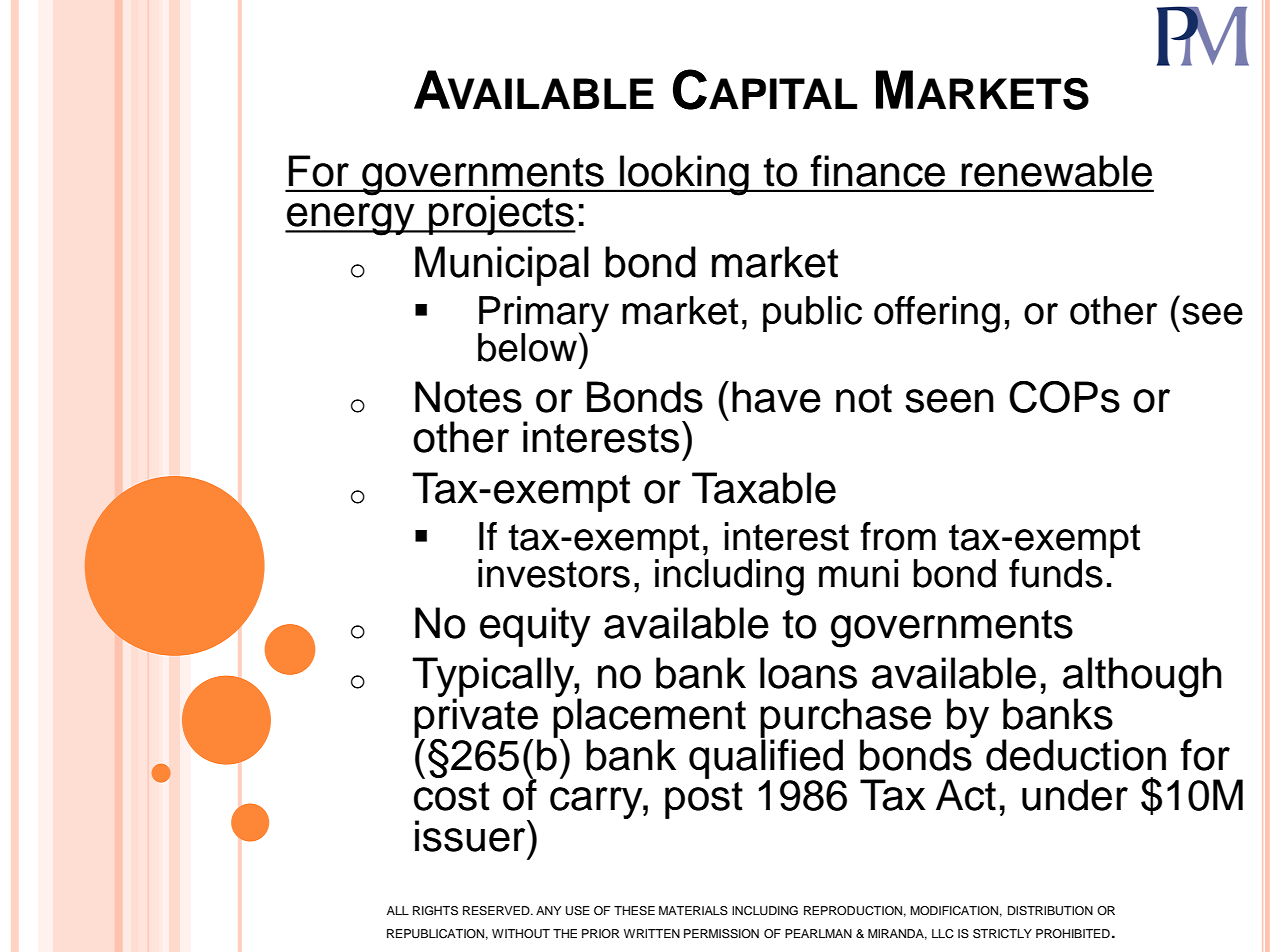 Image resolution: width=1270 pixels, height=952 pixels. Describe the element at coordinates (684, 175) in the document. I see `looking` at that location.
